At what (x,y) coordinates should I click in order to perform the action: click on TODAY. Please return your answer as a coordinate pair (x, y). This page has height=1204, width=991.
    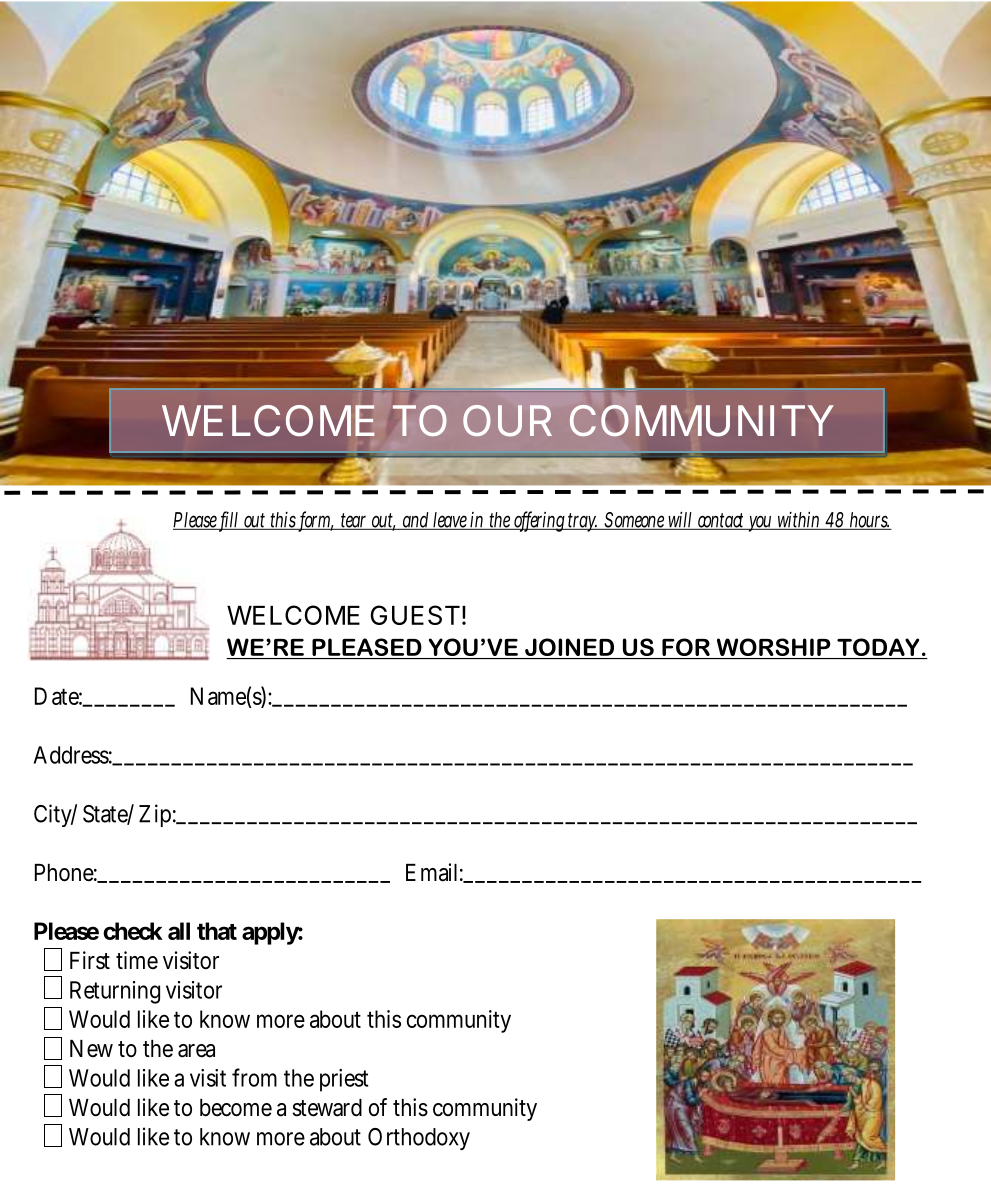
    Looking at the image, I should click on (878, 647).
